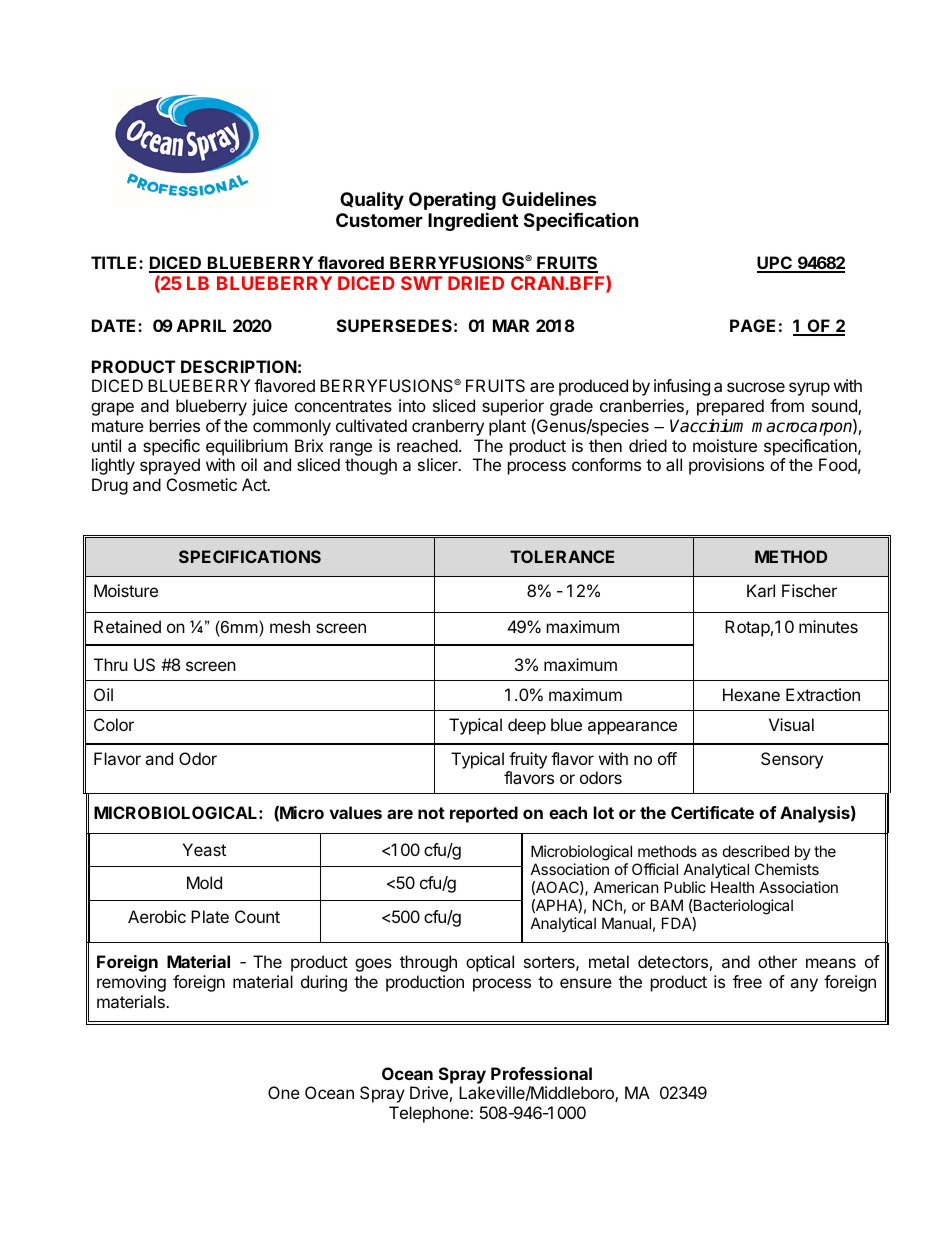 This screenshot has width=952, height=1233. Describe the element at coordinates (115, 262) in the screenshot. I see `TITLE` at that location.
